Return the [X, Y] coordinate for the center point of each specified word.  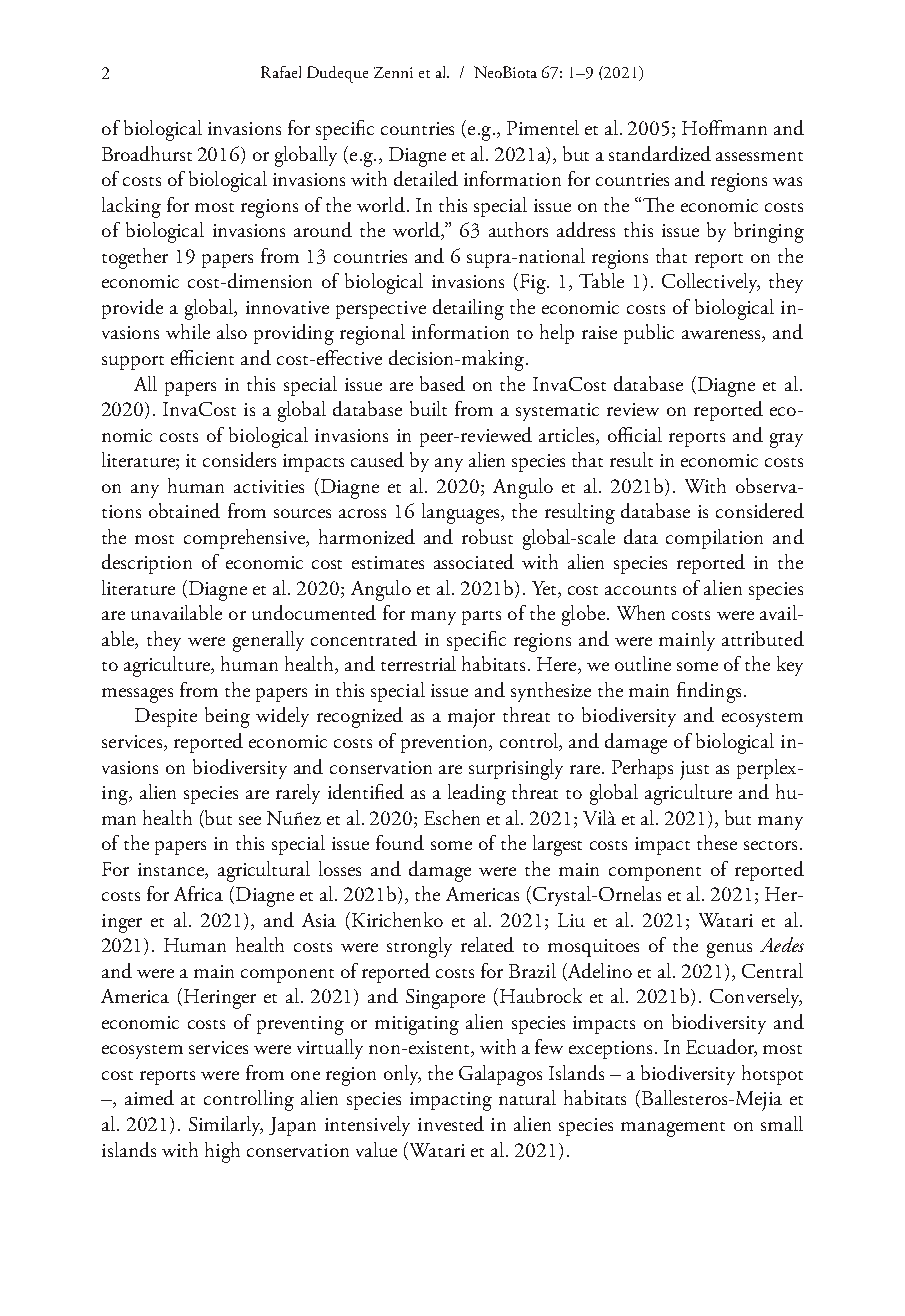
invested [451, 1123]
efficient [202, 357]
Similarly [226, 1126]
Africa [198, 893]
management [673, 1129]
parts [481, 618]
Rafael [281, 72]
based [442, 383]
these [717, 842]
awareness [722, 336]
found [400, 842]
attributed [763, 638]
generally [268, 641]
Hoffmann [724, 127]
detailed [426, 178]
